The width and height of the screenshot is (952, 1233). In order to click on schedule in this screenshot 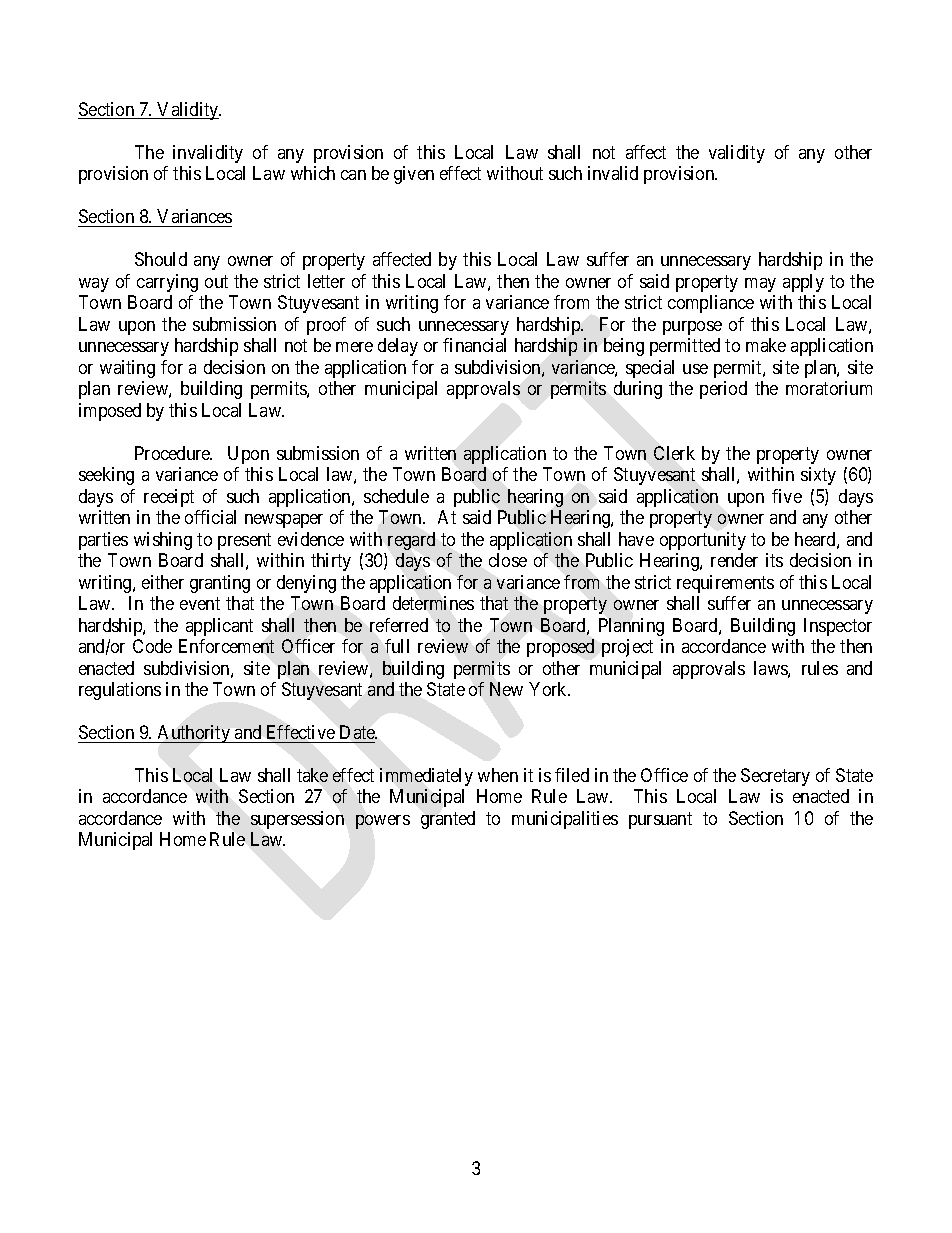, I will do `click(396, 496)`.
